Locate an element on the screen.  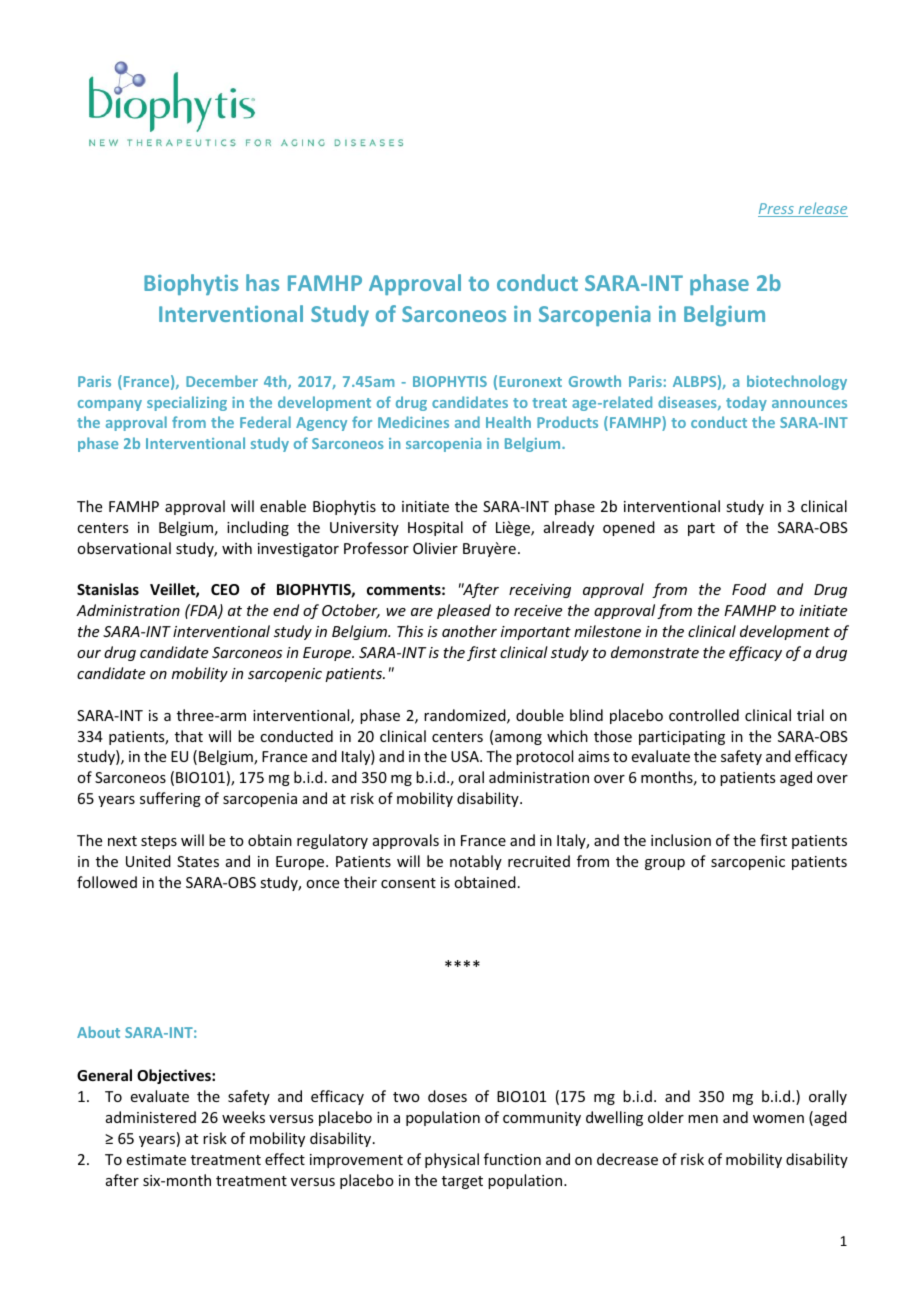
December is located at coordinates (222, 381).
